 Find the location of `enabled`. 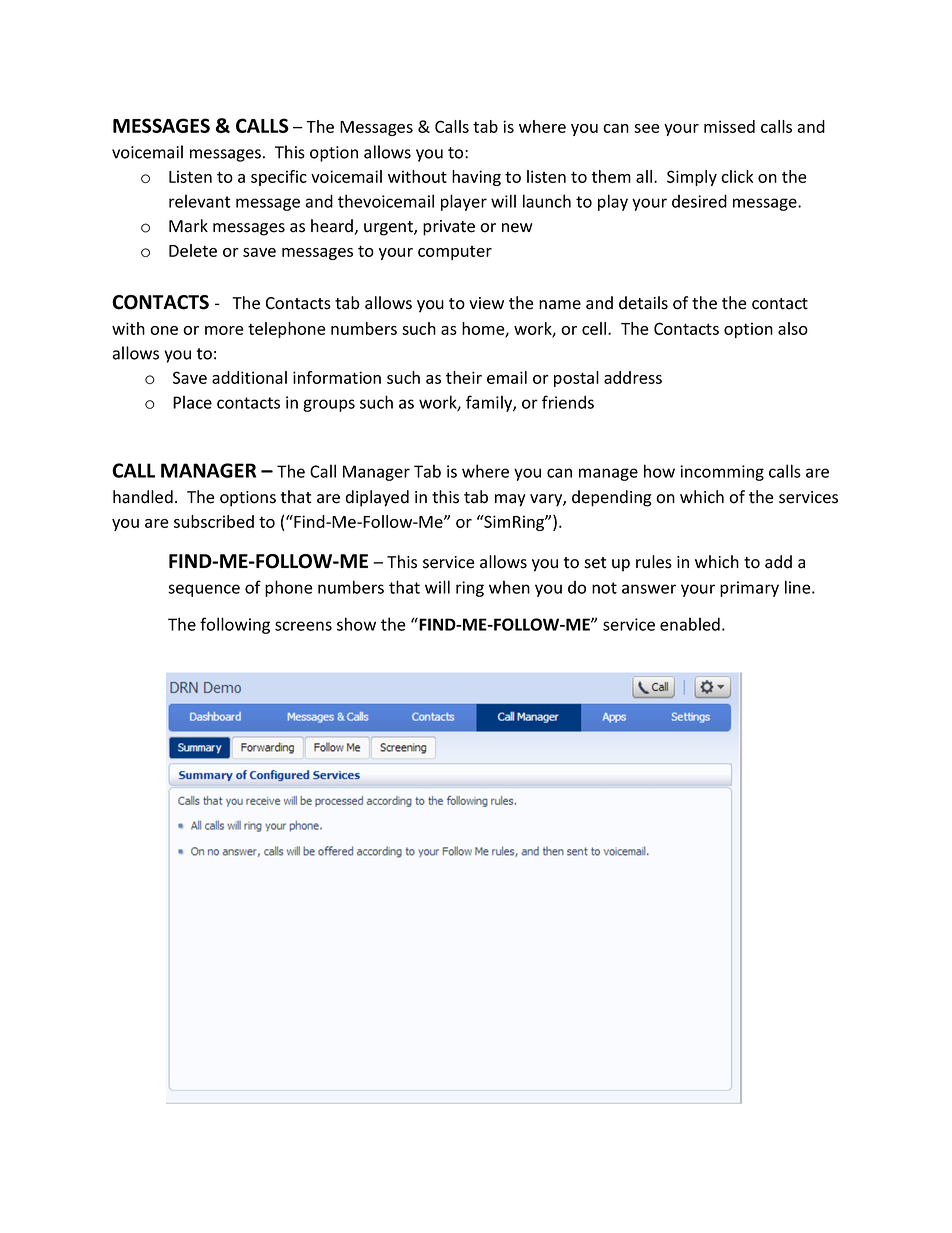

enabled is located at coordinates (690, 624).
